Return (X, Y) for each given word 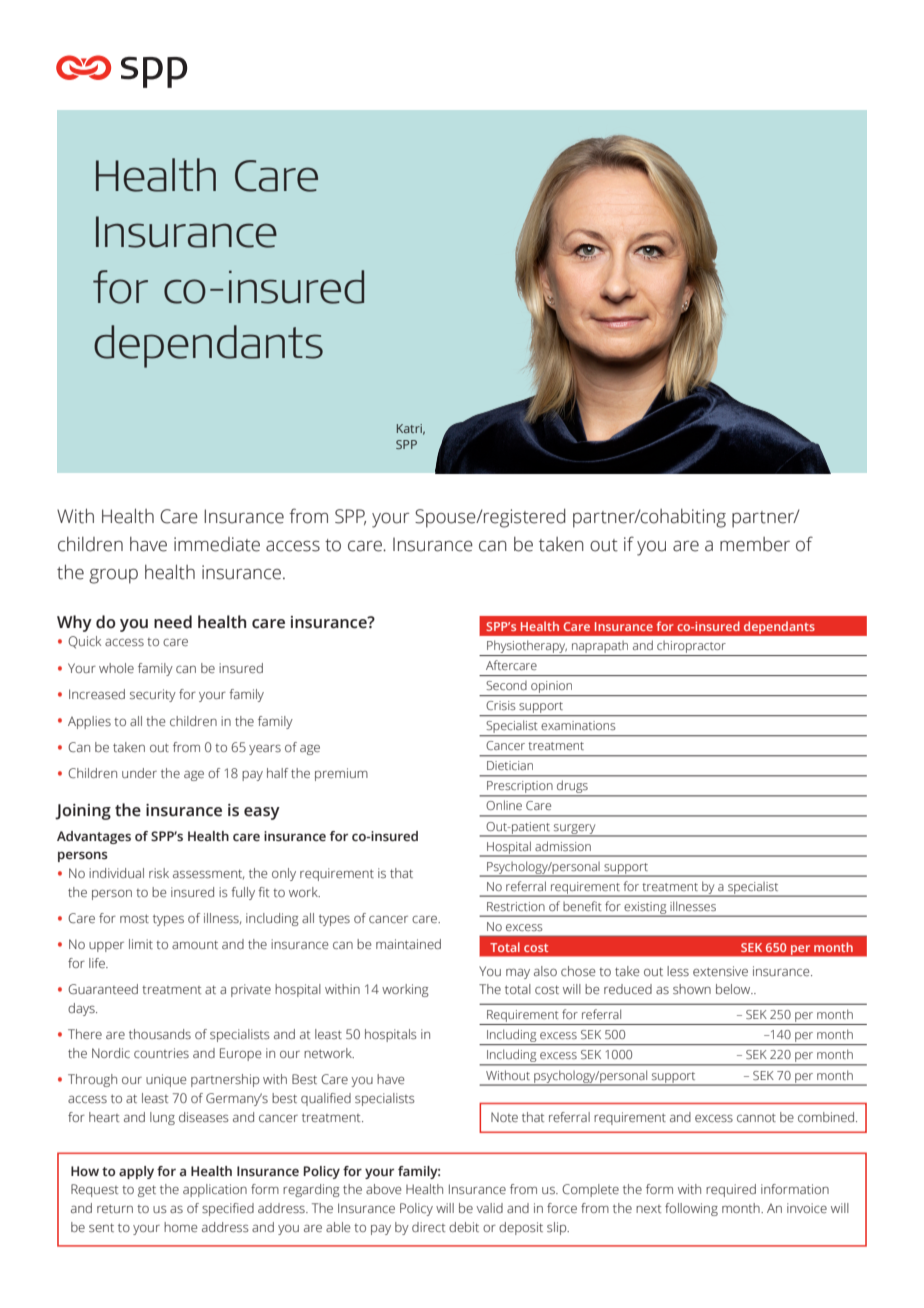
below (734, 989)
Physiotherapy (526, 648)
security (153, 695)
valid (489, 1208)
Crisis (501, 705)
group (113, 576)
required (731, 1190)
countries (161, 1053)
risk (159, 873)
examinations (578, 725)
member (755, 544)
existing (645, 909)
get (147, 1191)
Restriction (516, 906)
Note (504, 1117)
